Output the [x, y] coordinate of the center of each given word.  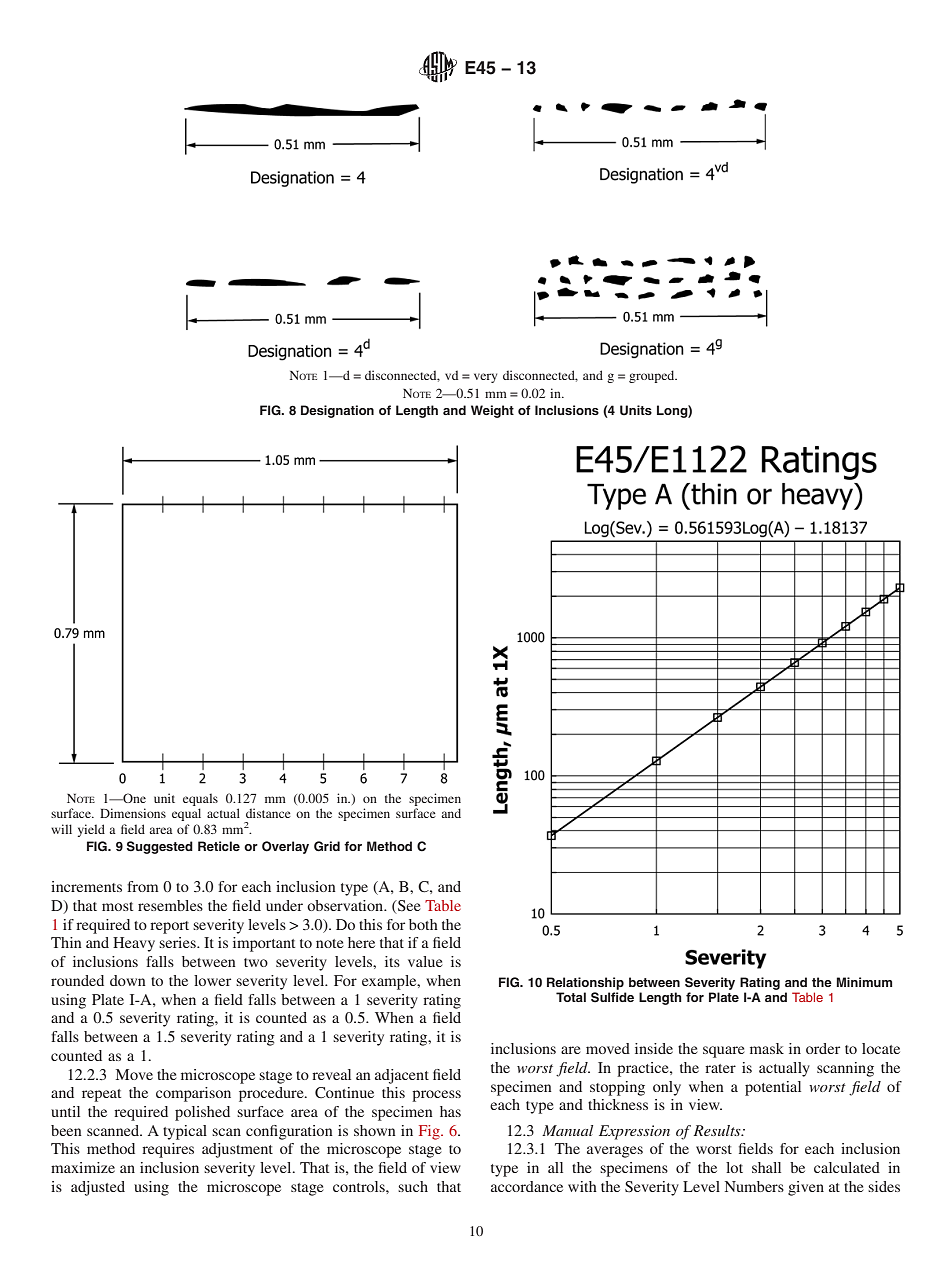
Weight [492, 411]
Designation [337, 411]
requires [168, 1150]
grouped [653, 376]
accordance [527, 1186]
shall [766, 1167]
